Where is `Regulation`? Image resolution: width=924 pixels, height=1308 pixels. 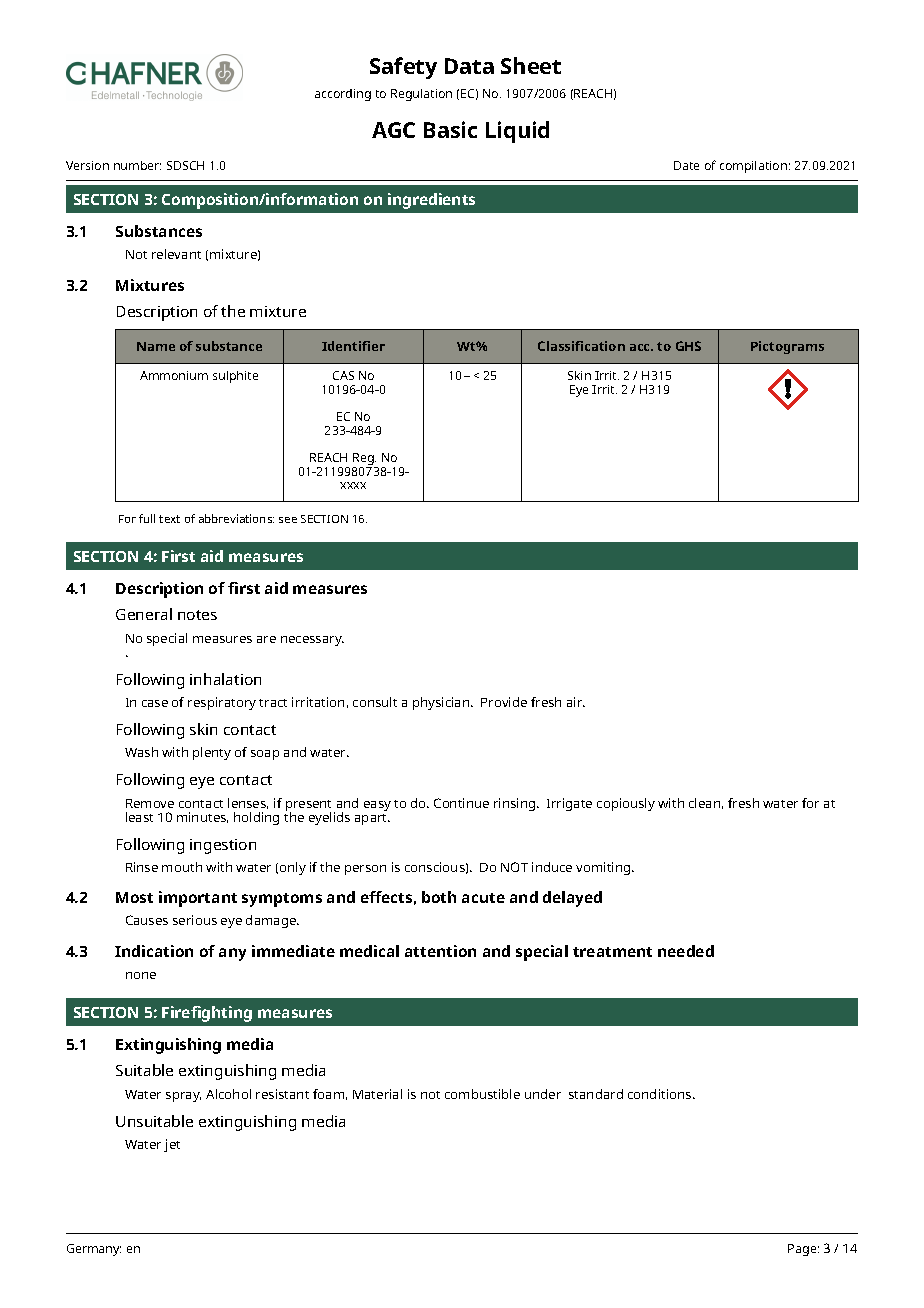
Regulation is located at coordinates (421, 95).
